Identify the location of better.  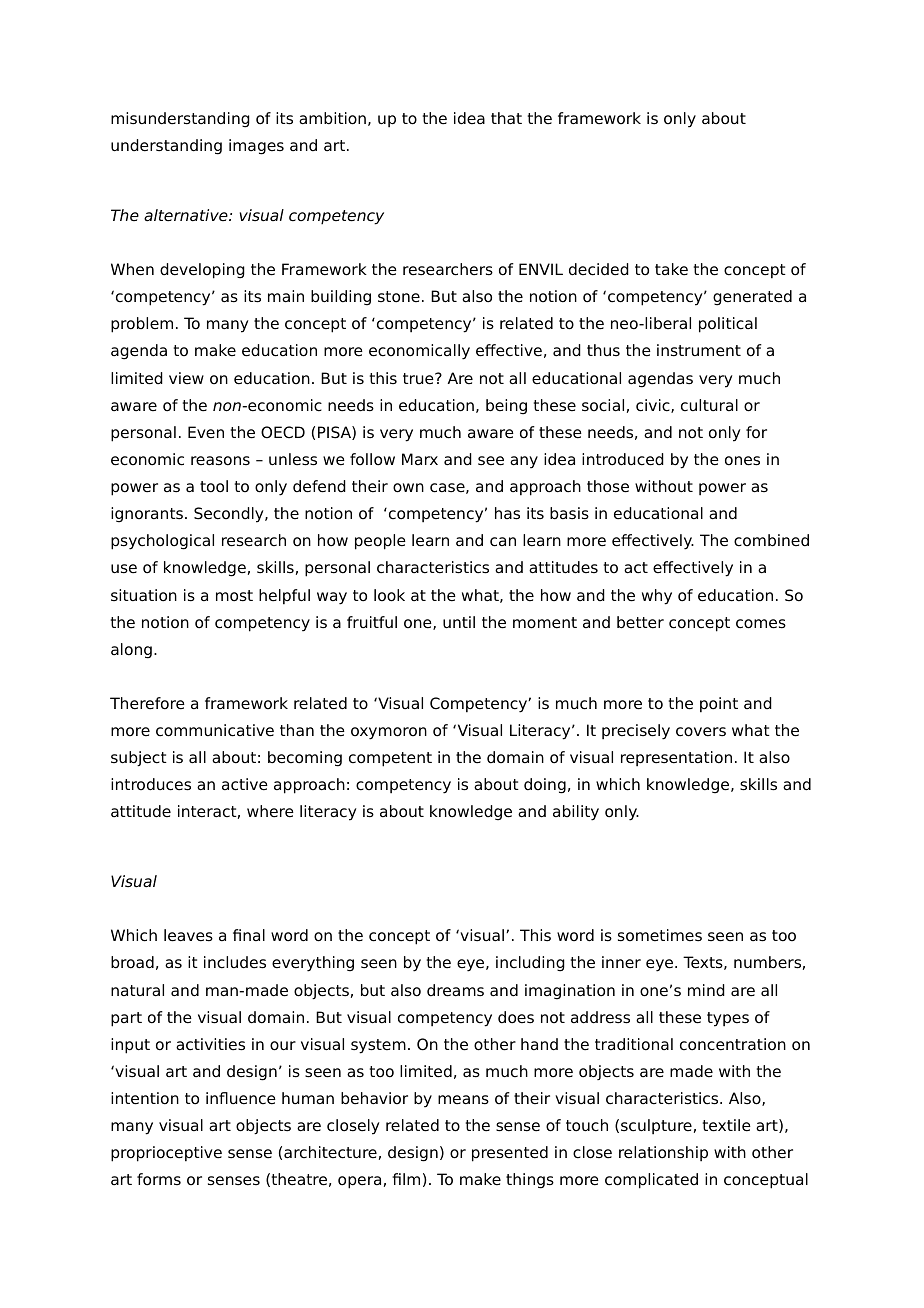
(640, 622).
